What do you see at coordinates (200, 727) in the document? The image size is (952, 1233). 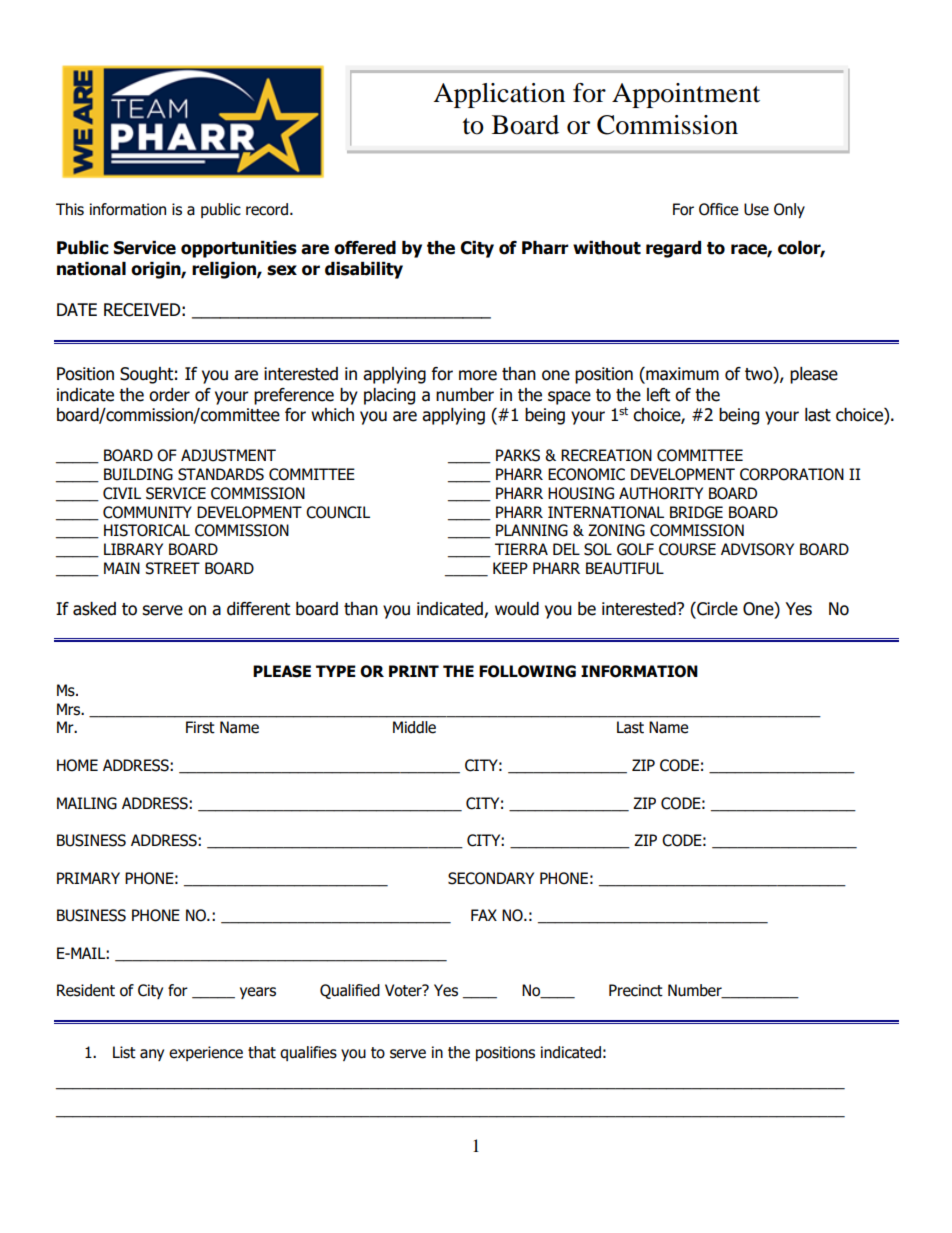 I see `First` at bounding box center [200, 727].
